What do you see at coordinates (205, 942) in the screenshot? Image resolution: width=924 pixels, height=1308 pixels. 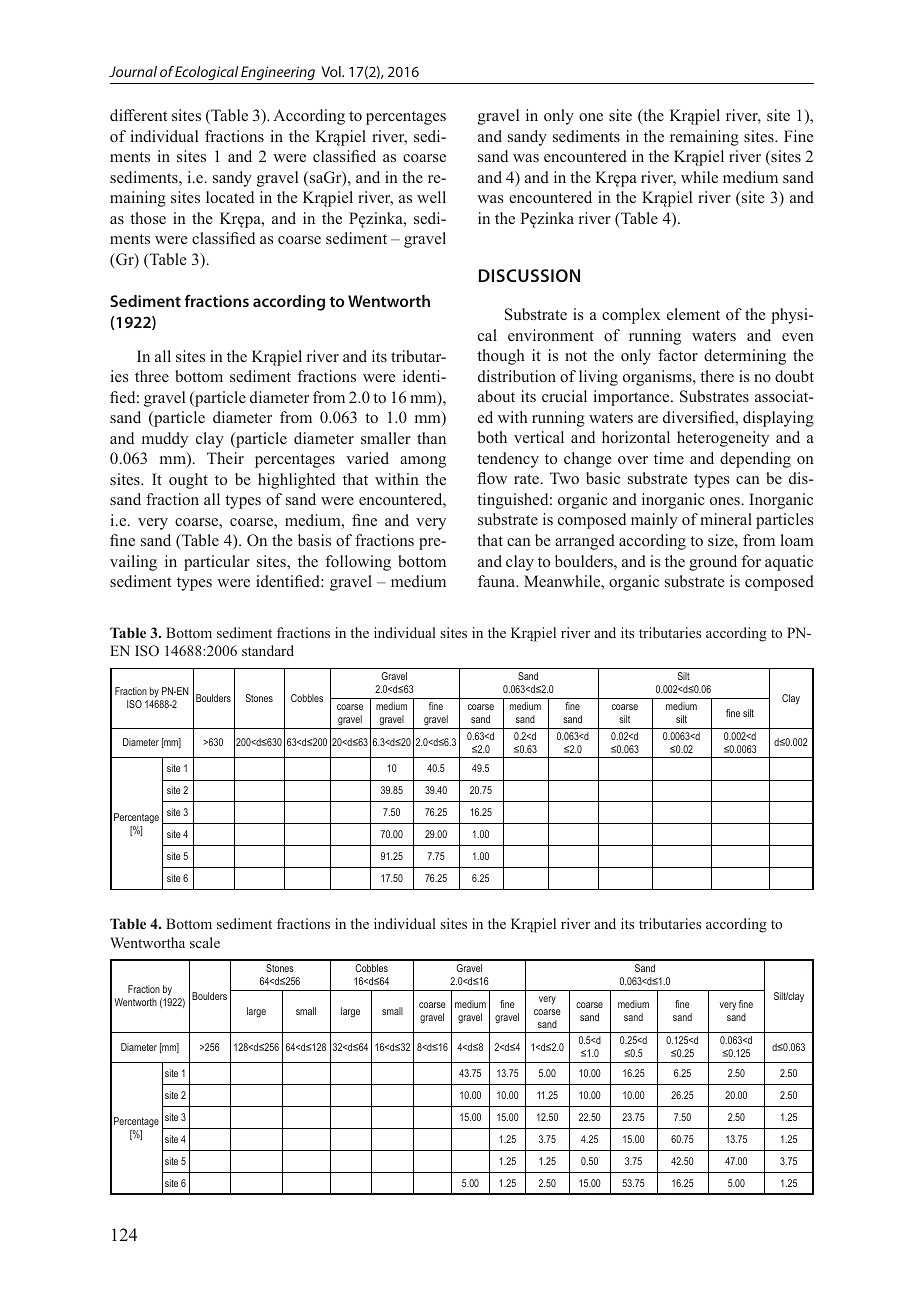 I see `scale` at bounding box center [205, 942].
